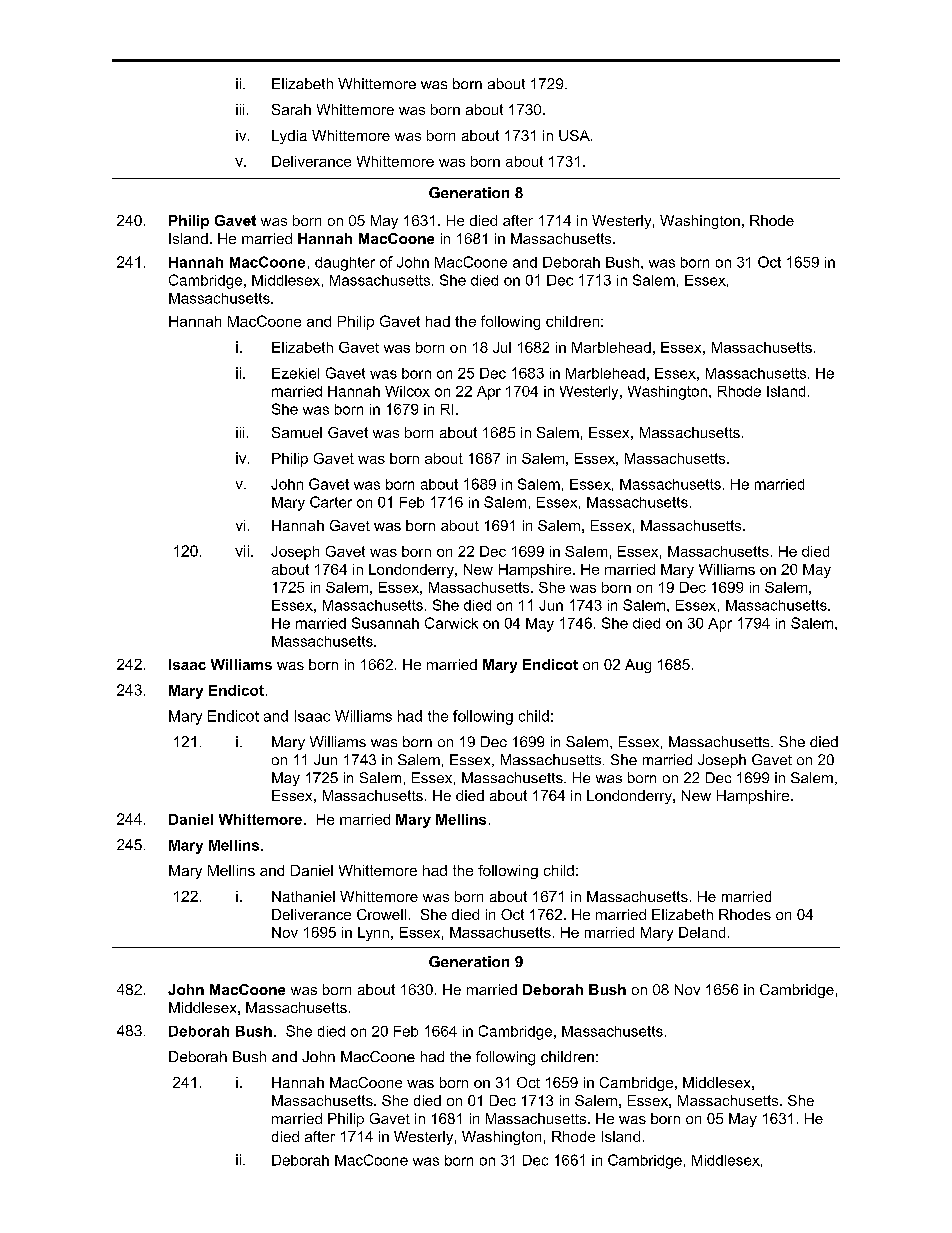  I want to click on daughter, so click(345, 264).
